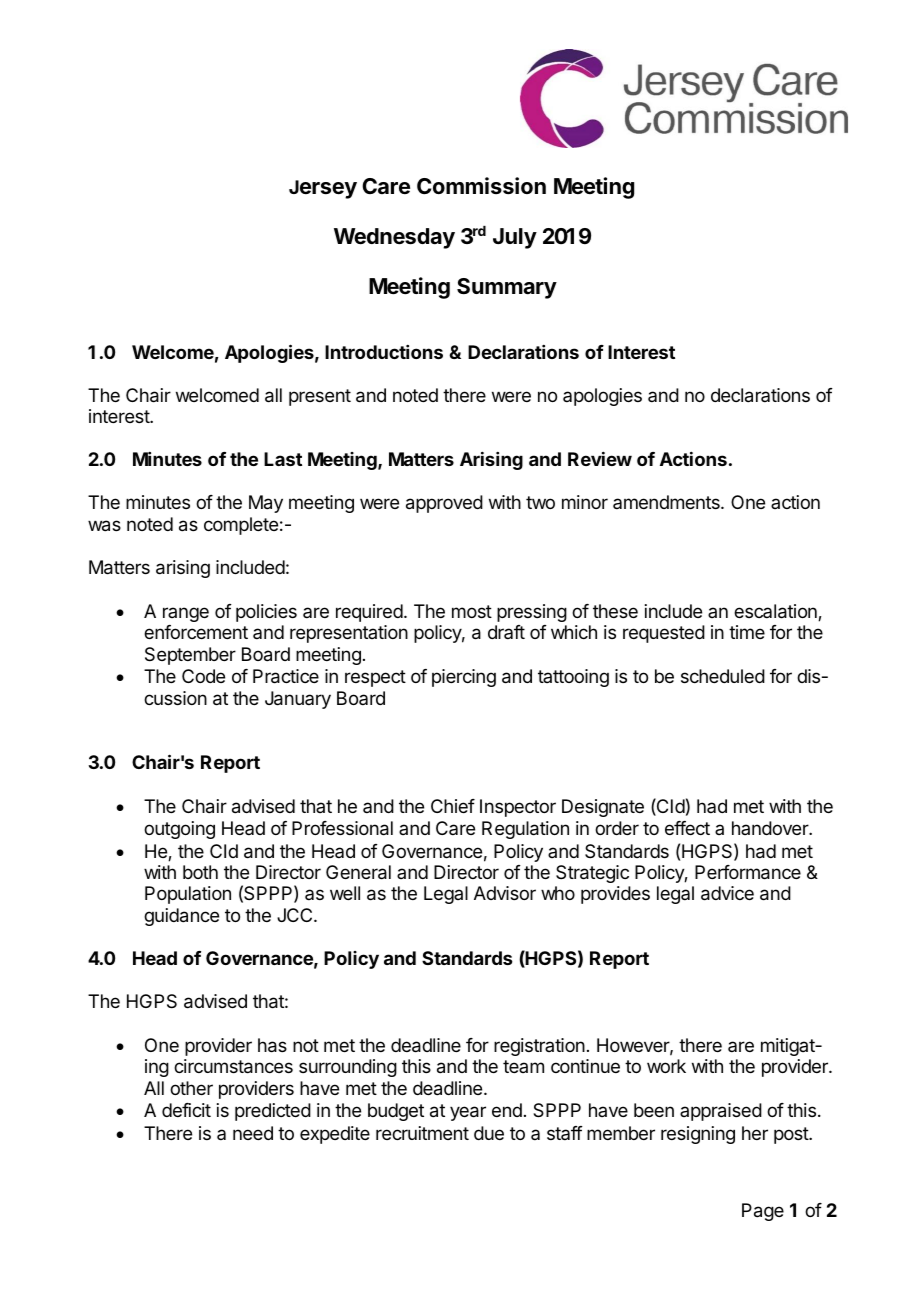  Describe the element at coordinates (723, 676) in the screenshot. I see `scheduled` at that location.
